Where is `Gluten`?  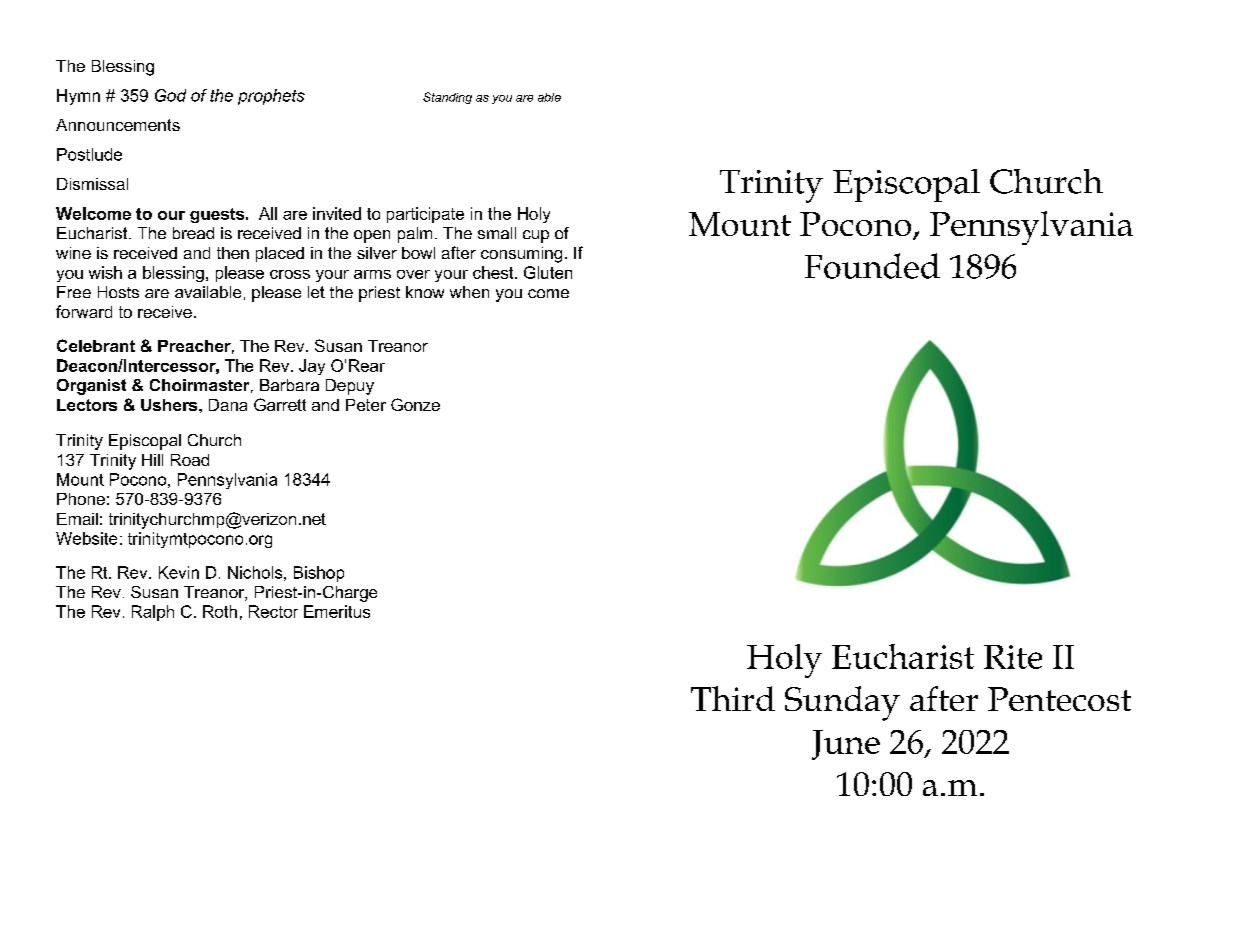
Gluten is located at coordinates (548, 272).
